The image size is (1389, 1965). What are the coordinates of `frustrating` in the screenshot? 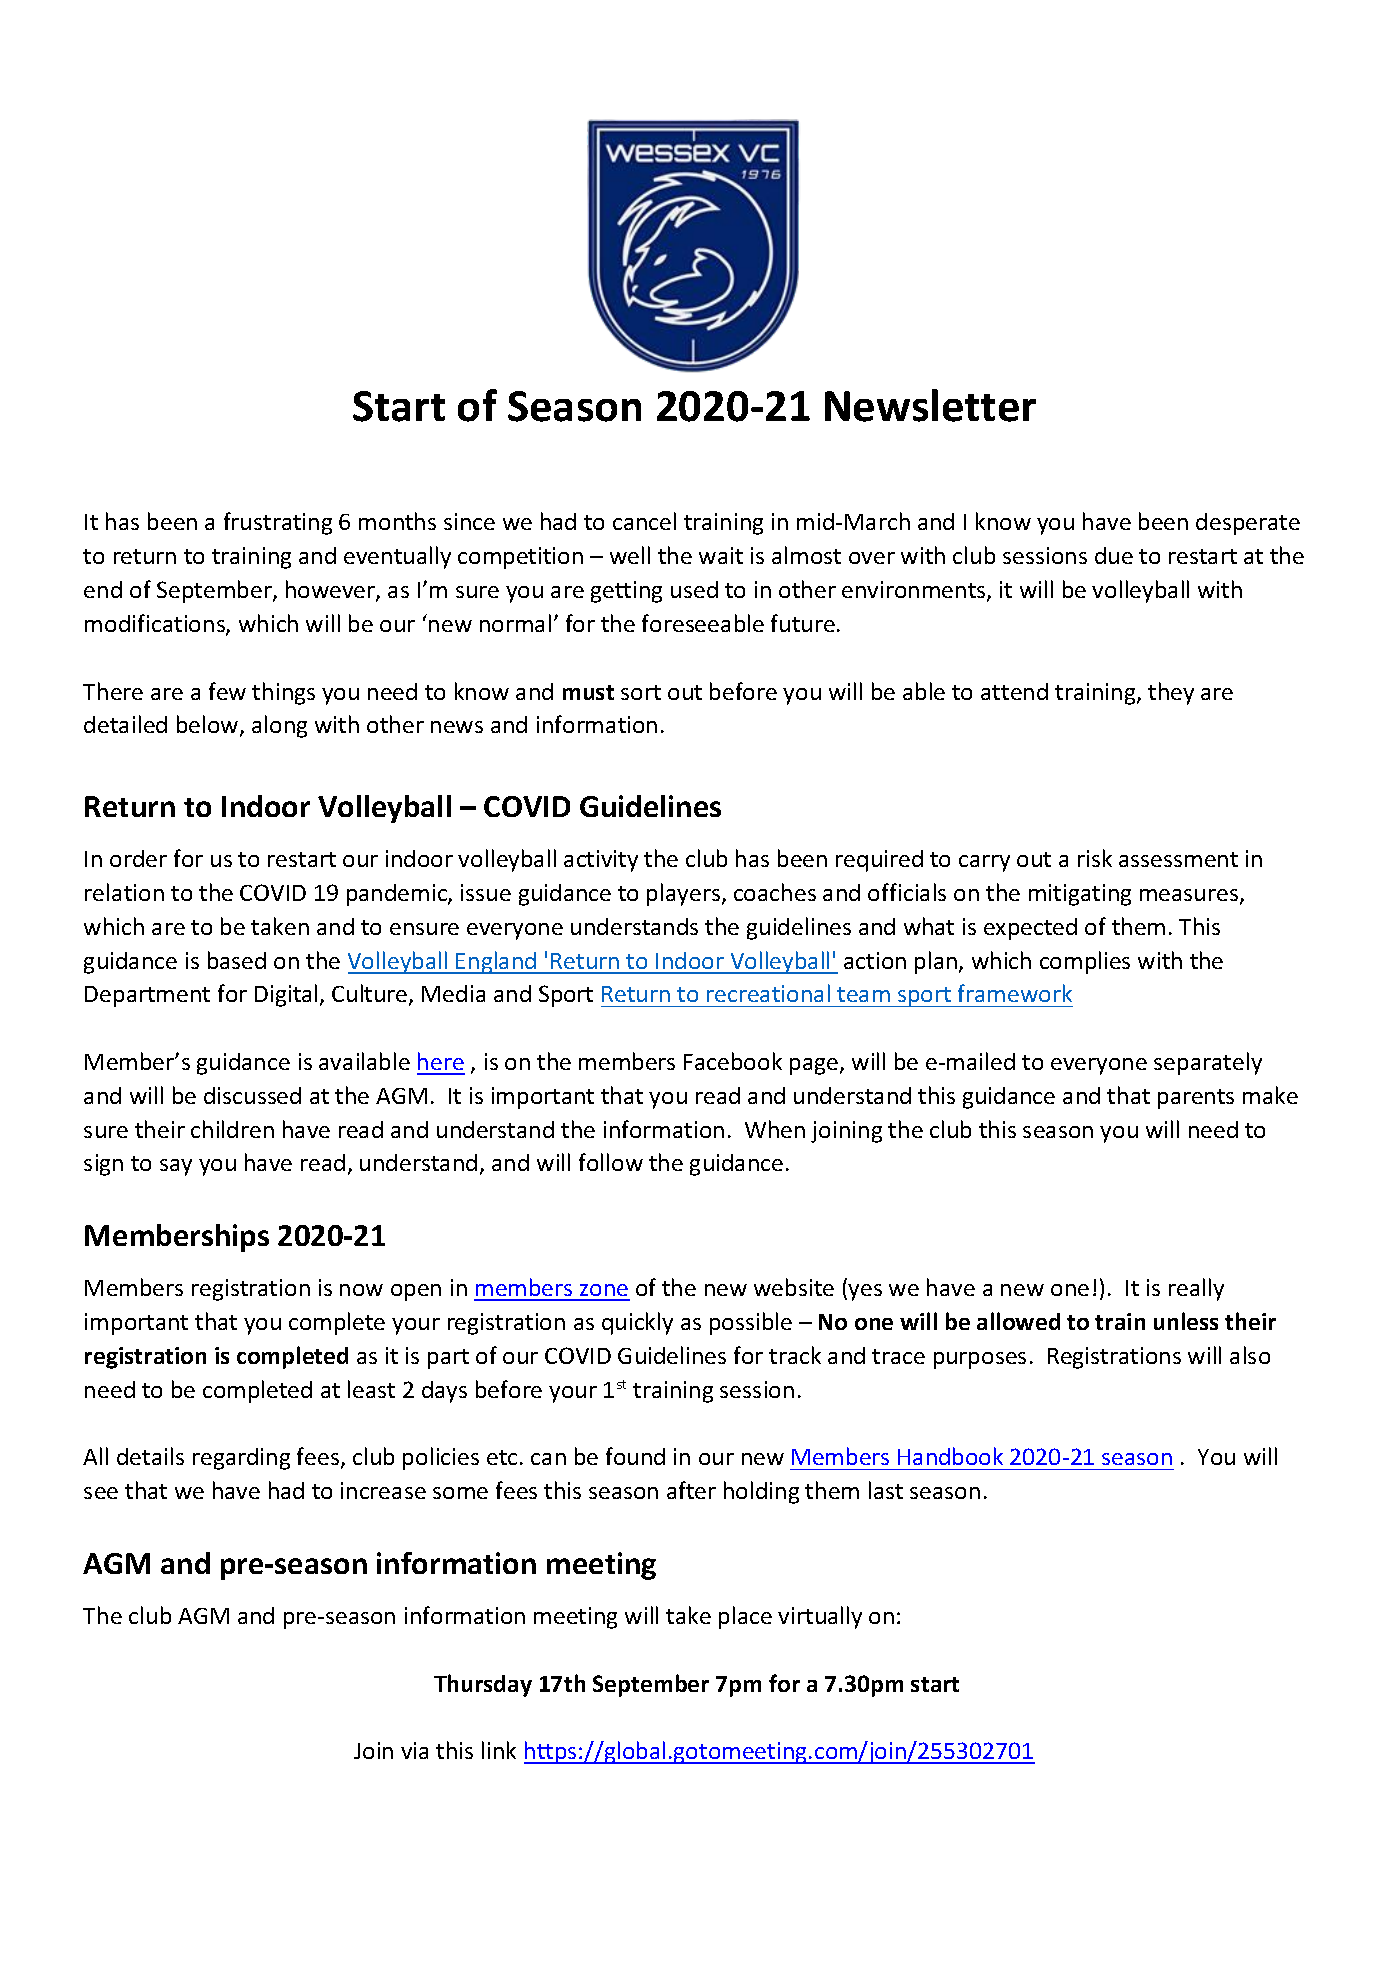 It's located at (278, 523).
